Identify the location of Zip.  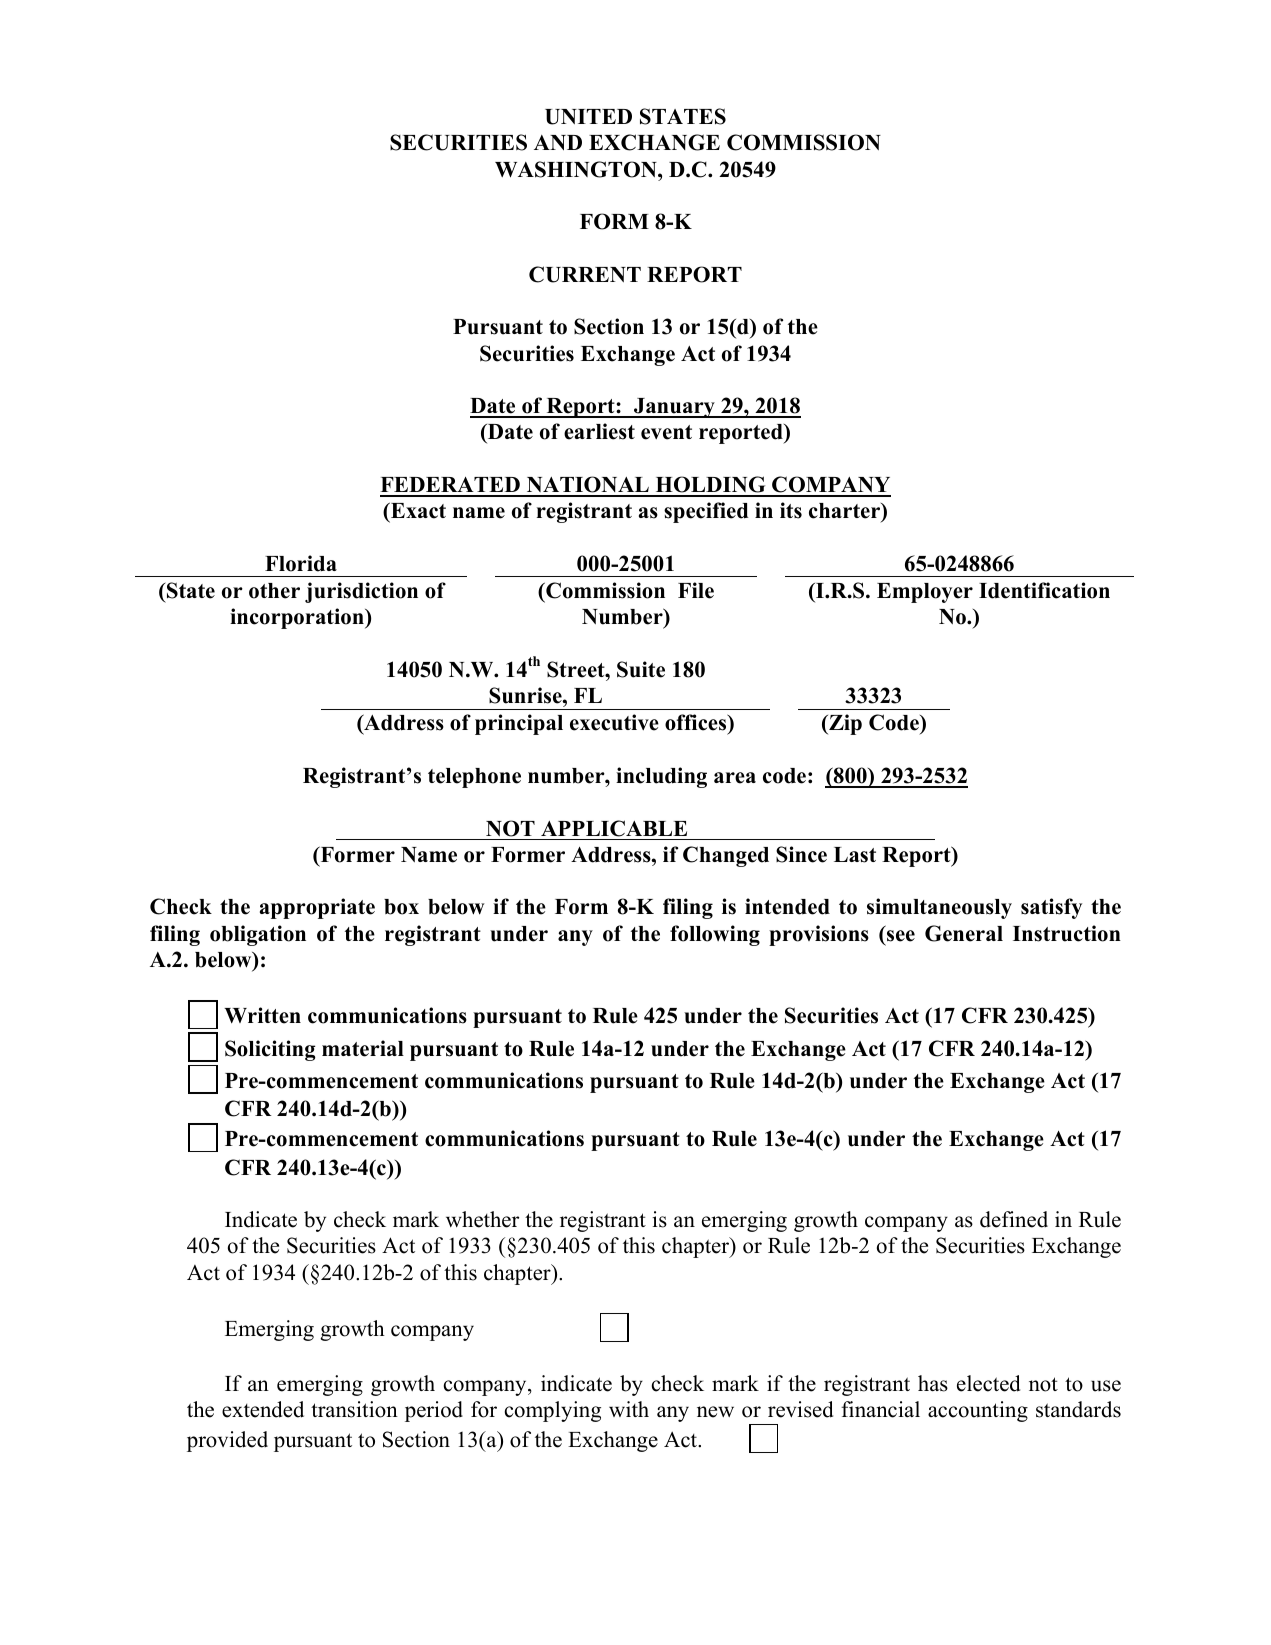
(844, 724).
